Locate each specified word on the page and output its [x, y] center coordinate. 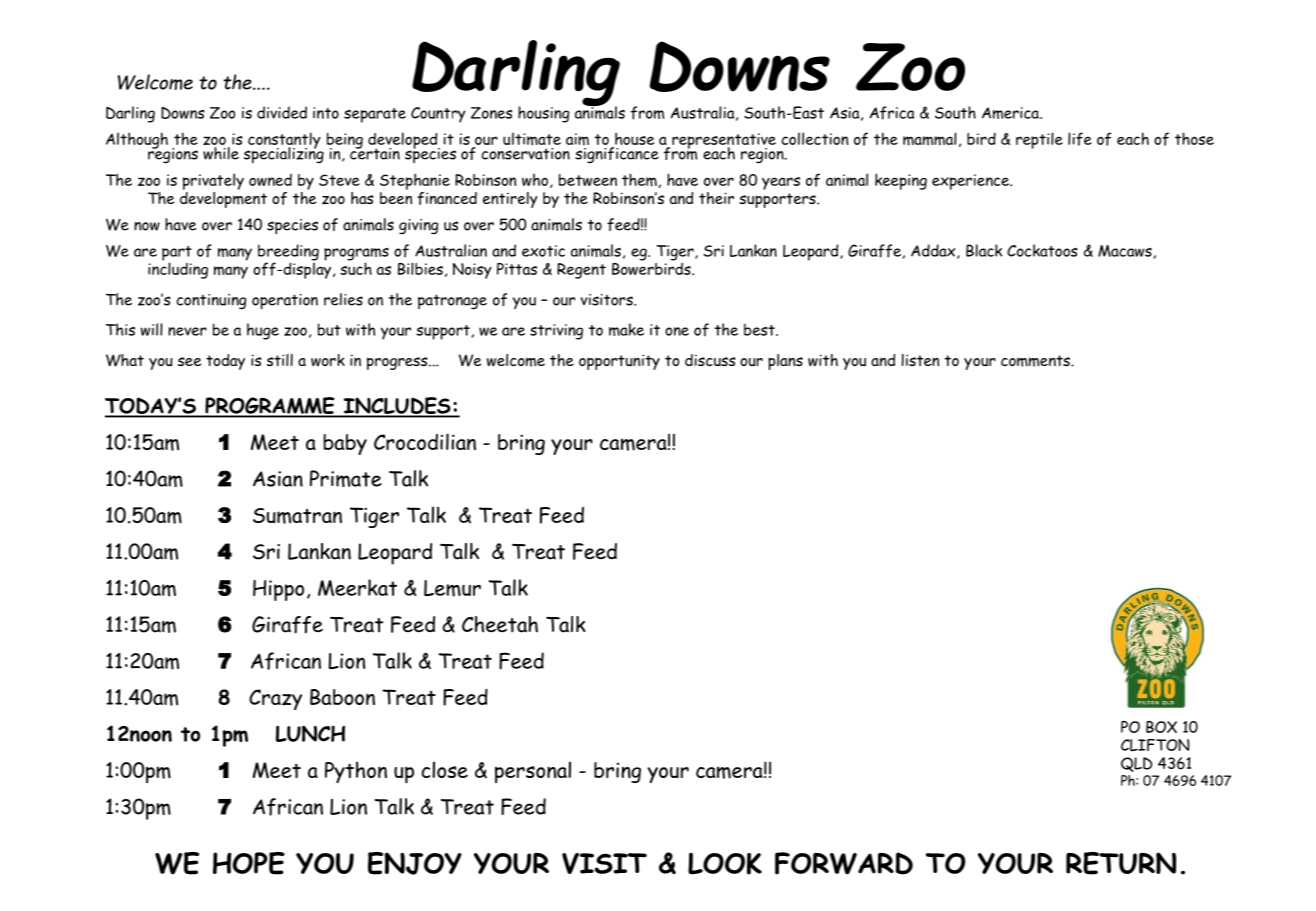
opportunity [619, 362]
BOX [1161, 727]
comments [1036, 361]
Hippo [278, 590]
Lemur [452, 588]
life [1080, 139]
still [280, 360]
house [633, 140]
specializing [284, 154]
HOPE [249, 863]
